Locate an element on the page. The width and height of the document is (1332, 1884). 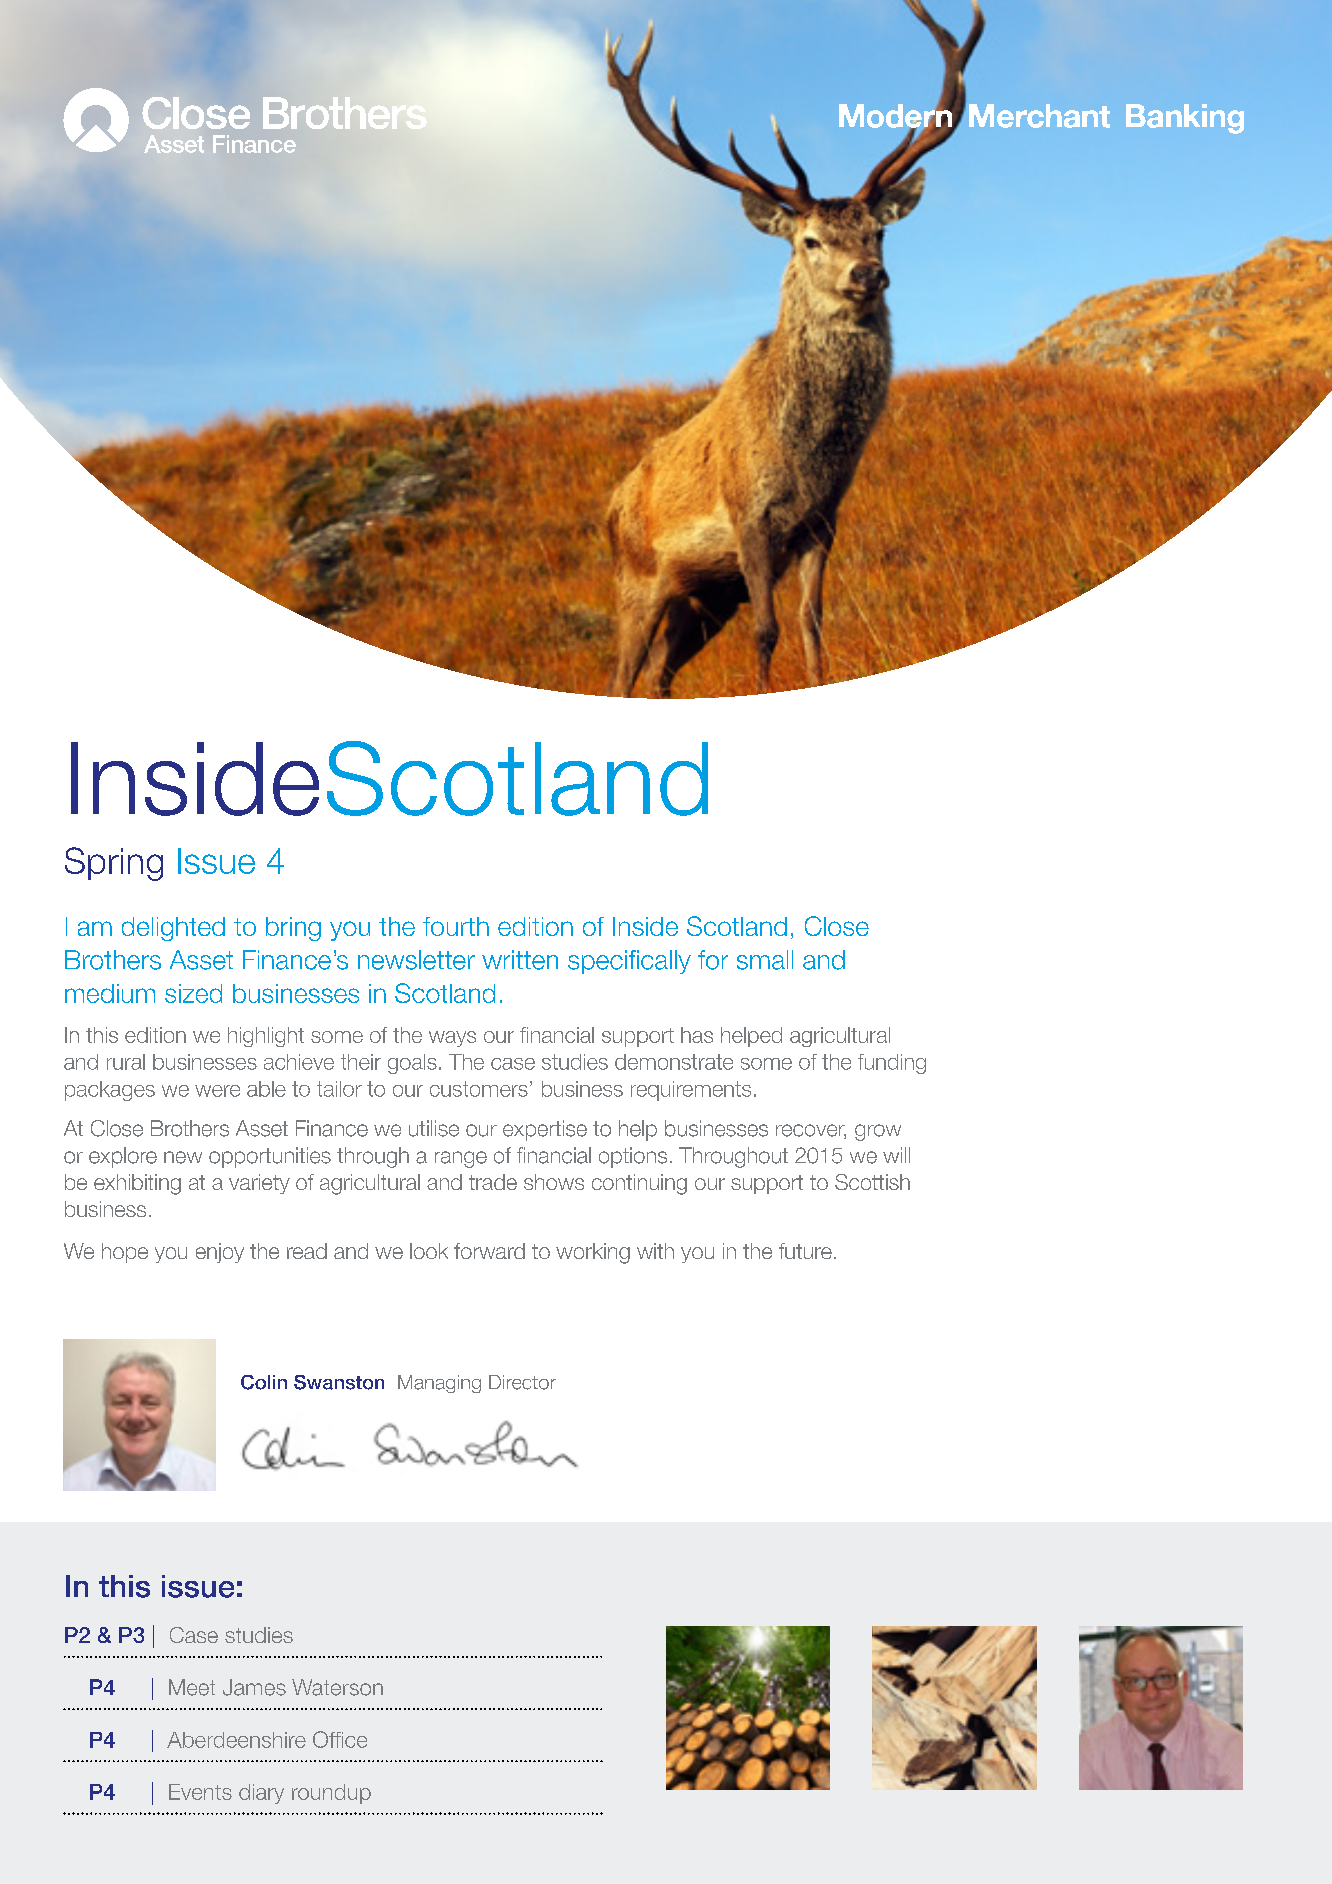
Office is located at coordinates (340, 1739).
